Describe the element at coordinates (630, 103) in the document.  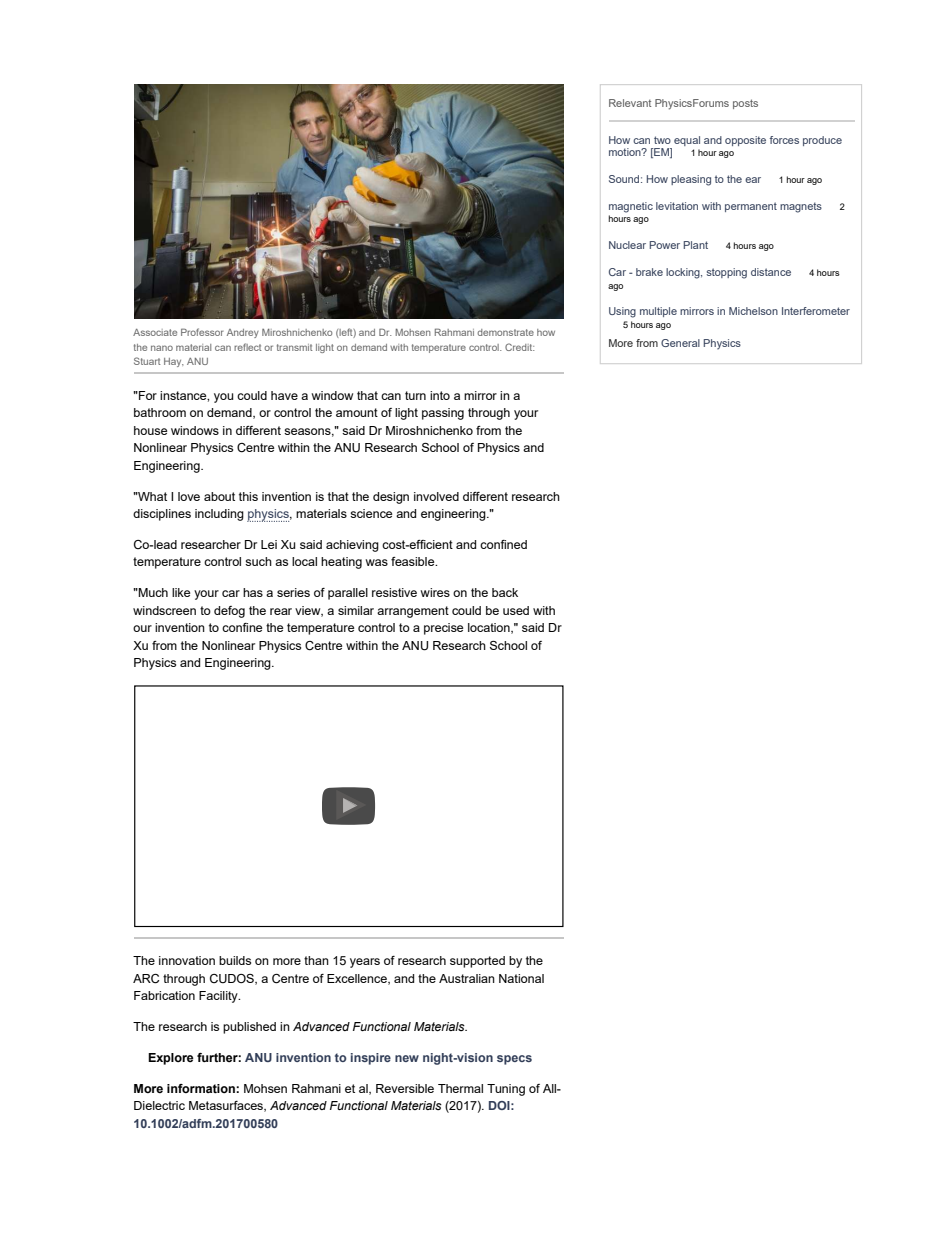
I see `Relevant` at that location.
